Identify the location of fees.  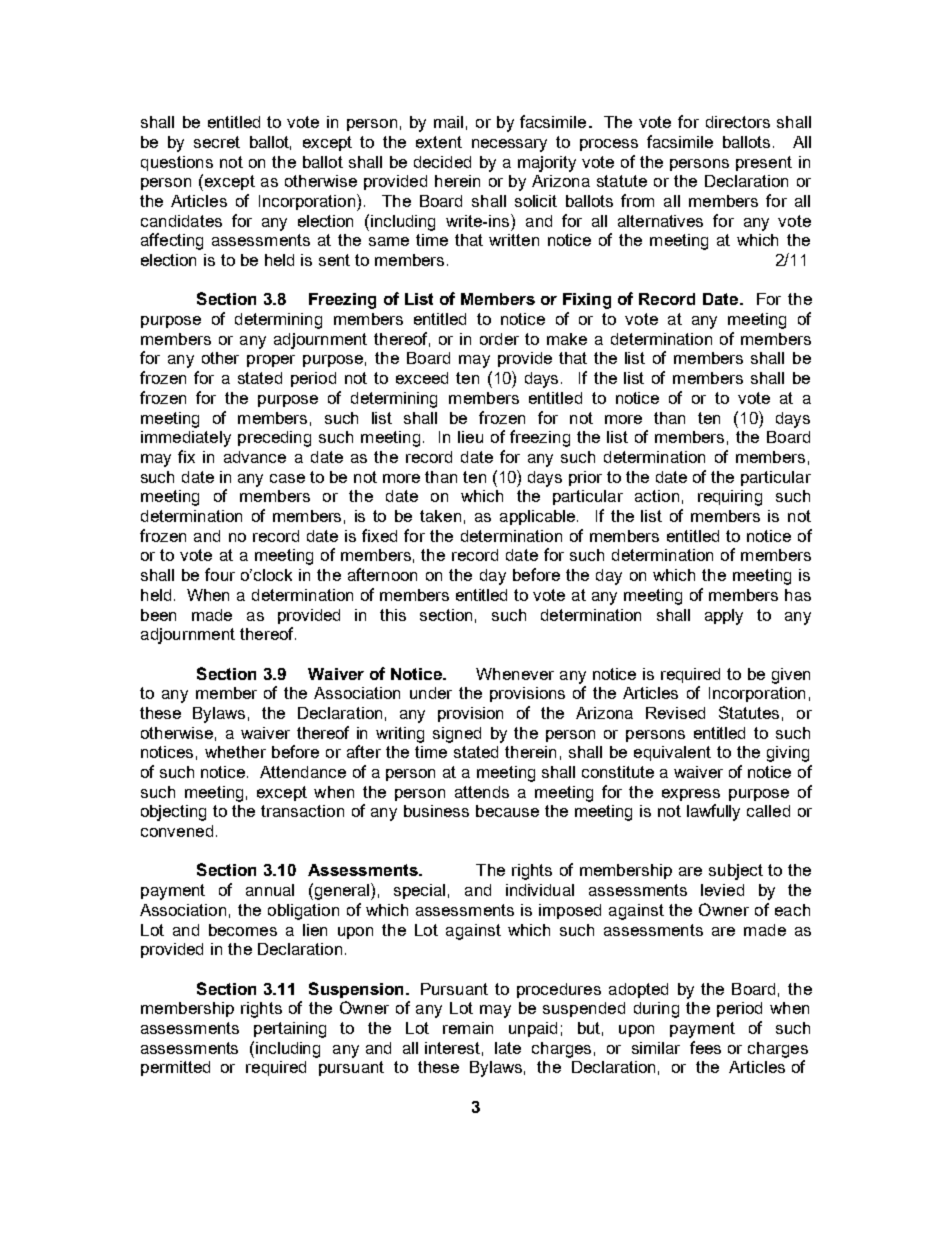
(705, 1047).
